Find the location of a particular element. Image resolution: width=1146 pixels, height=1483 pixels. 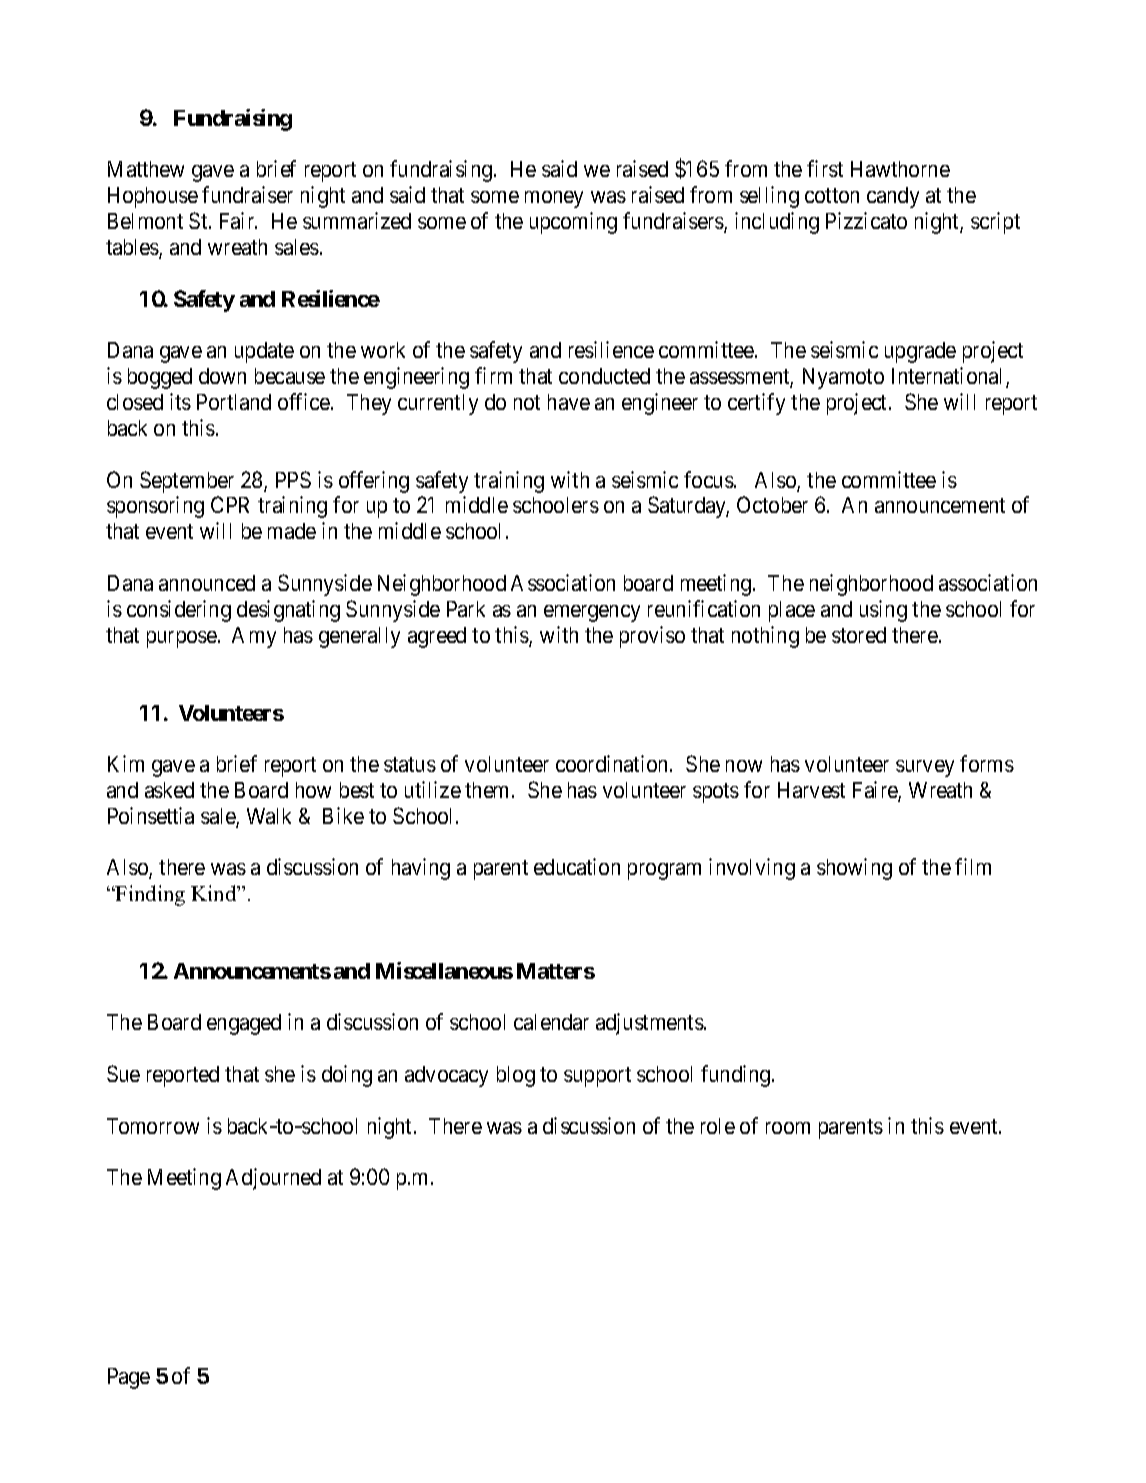

Belmont is located at coordinates (145, 221).
